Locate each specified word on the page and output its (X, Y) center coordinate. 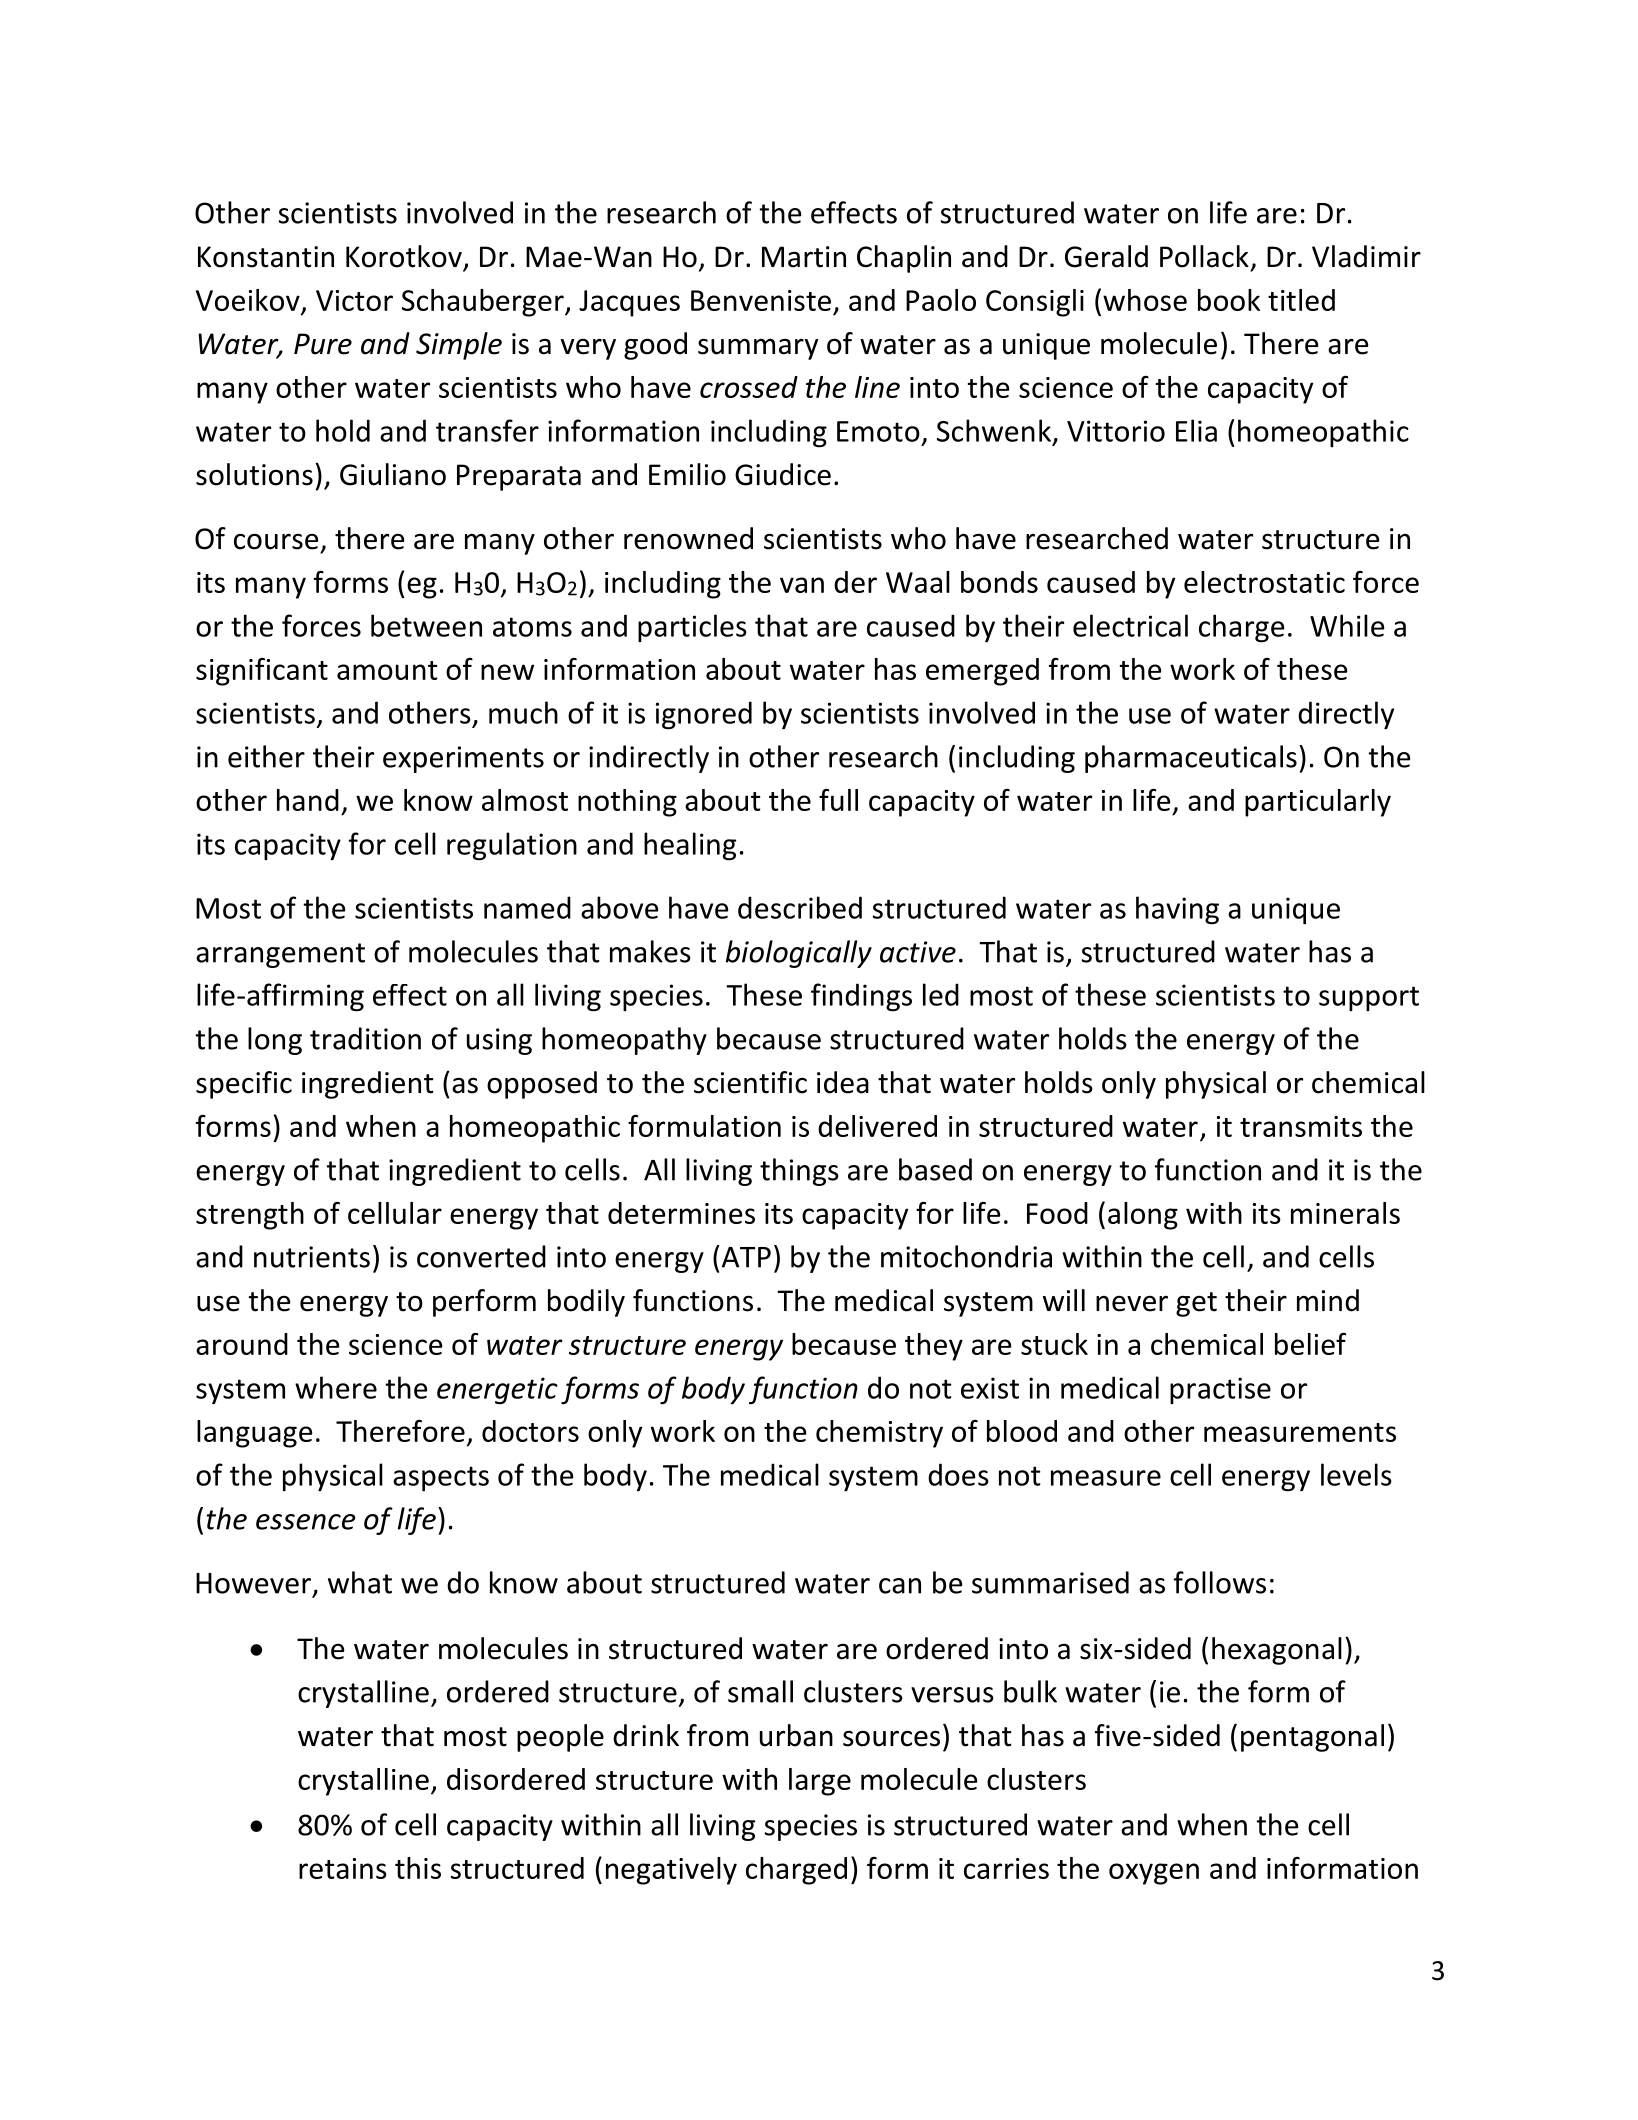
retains (343, 1868)
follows (1220, 1582)
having (1177, 910)
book (1229, 300)
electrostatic (1264, 582)
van (802, 585)
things (799, 1172)
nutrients (312, 1257)
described (800, 907)
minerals (1345, 1213)
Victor (354, 300)
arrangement (280, 955)
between (426, 625)
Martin (804, 257)
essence (306, 1522)
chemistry (879, 1434)
